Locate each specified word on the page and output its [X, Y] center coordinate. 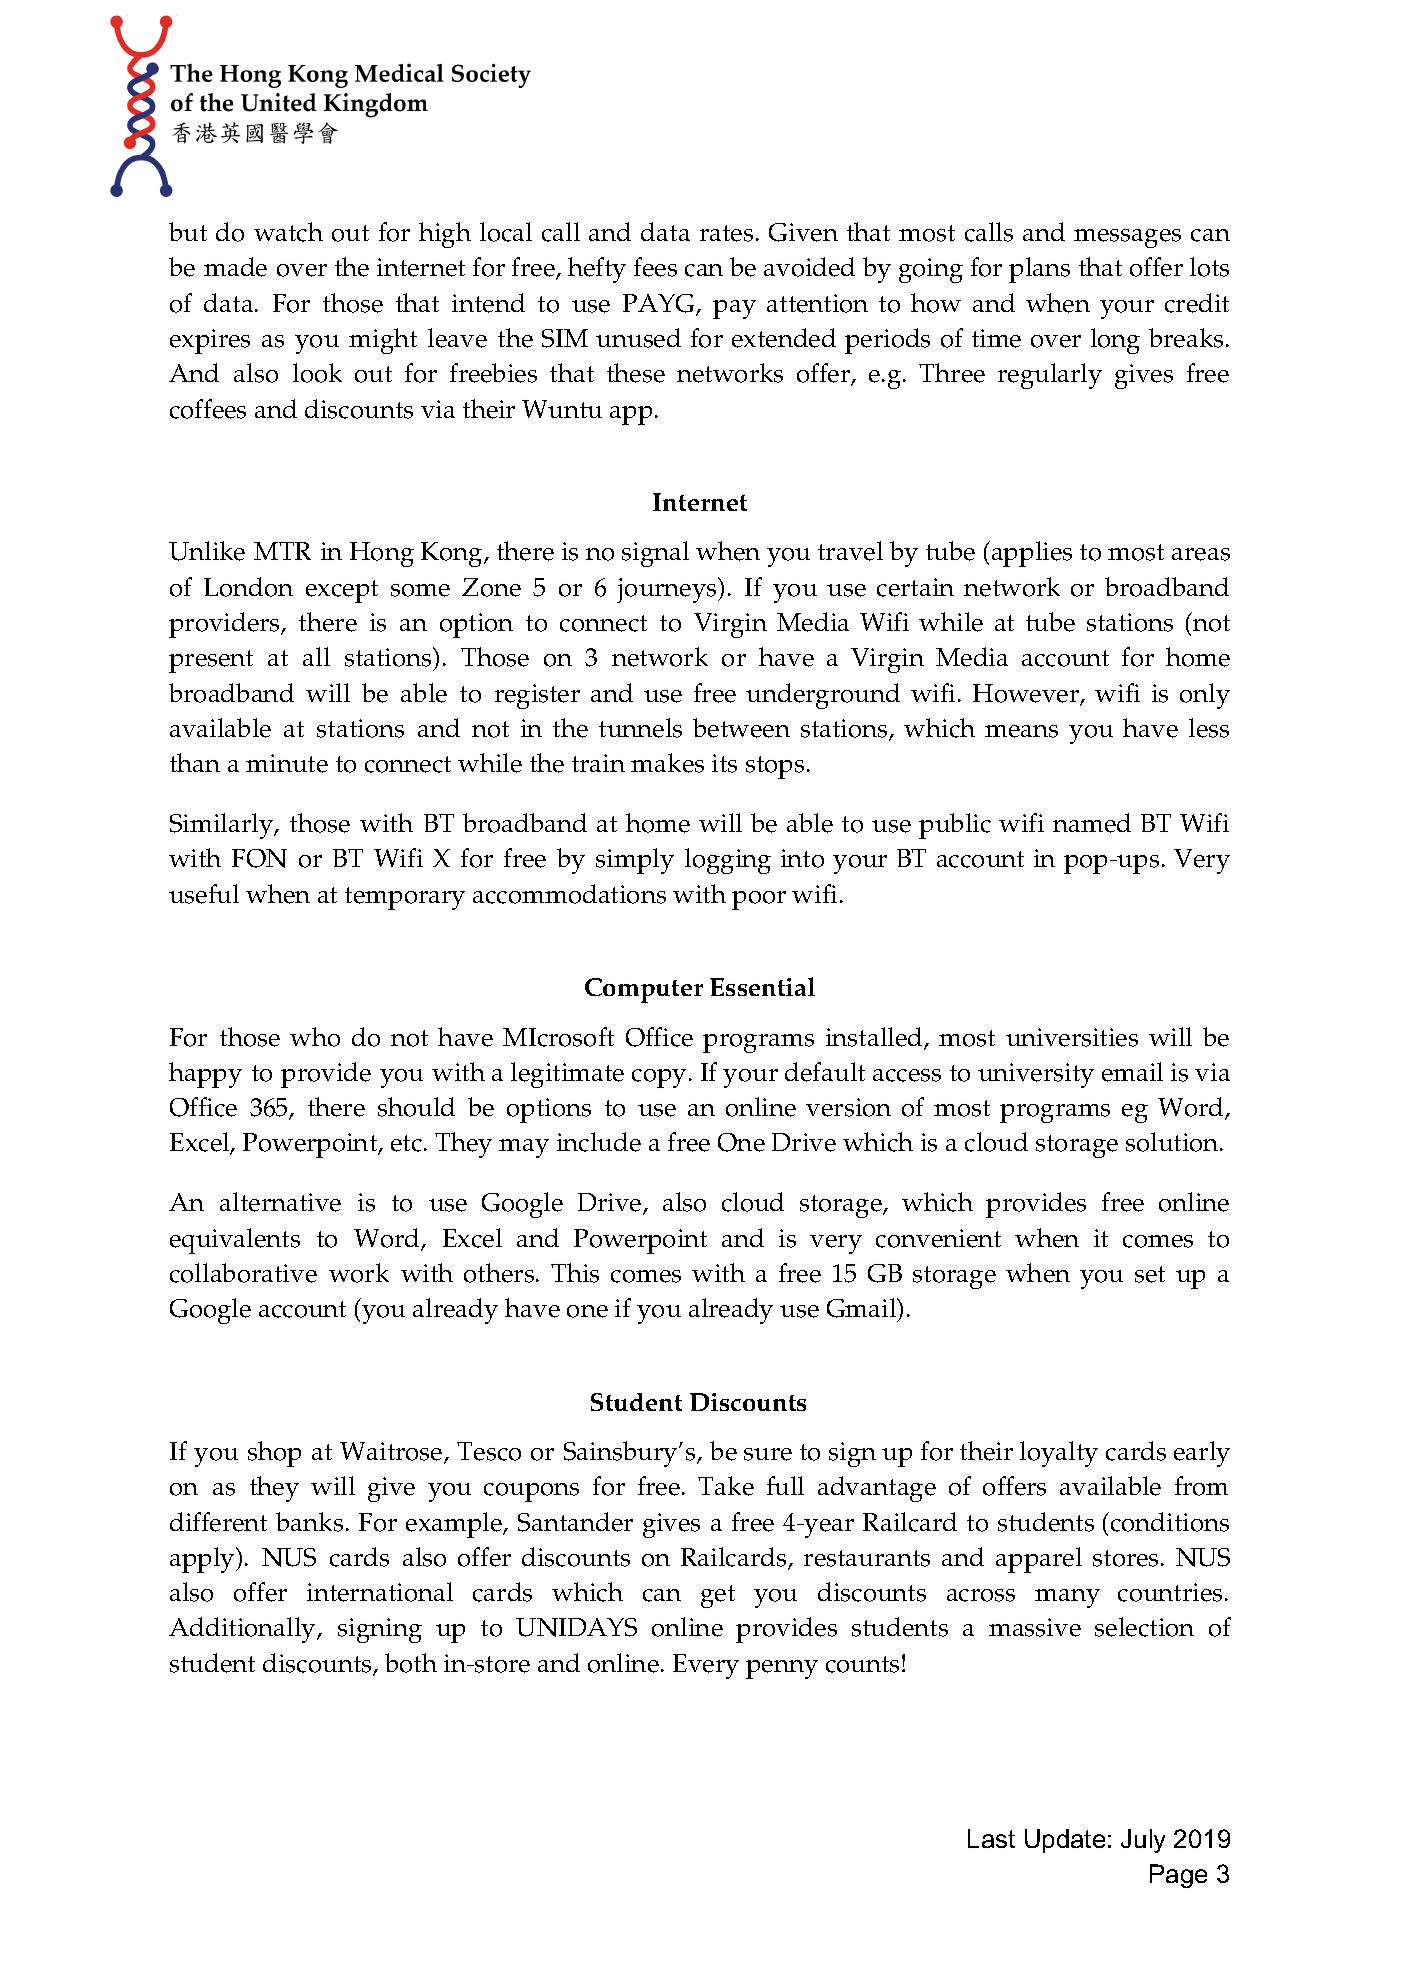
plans [1039, 270]
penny [782, 1669]
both [411, 1663]
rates [726, 233]
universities [1072, 1037]
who [315, 1037]
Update [1065, 1841]
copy [659, 1078]
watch [288, 232]
